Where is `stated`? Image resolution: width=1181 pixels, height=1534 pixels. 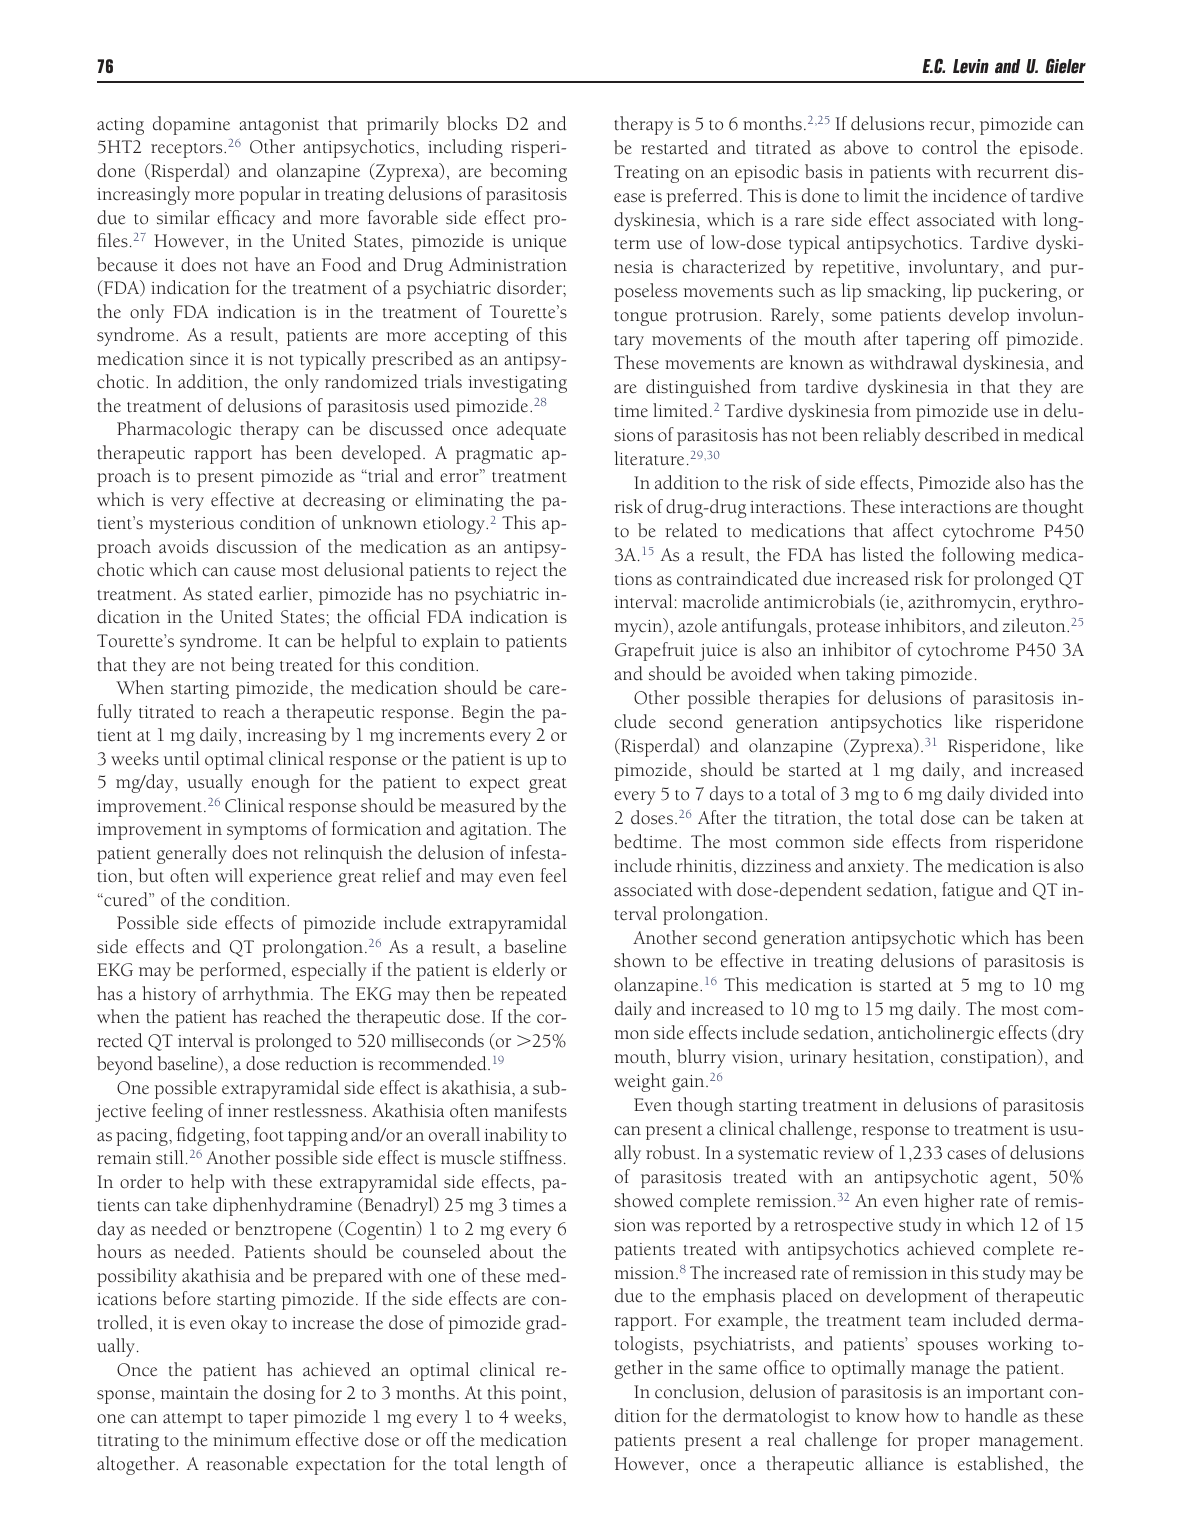
stated is located at coordinates (230, 593).
